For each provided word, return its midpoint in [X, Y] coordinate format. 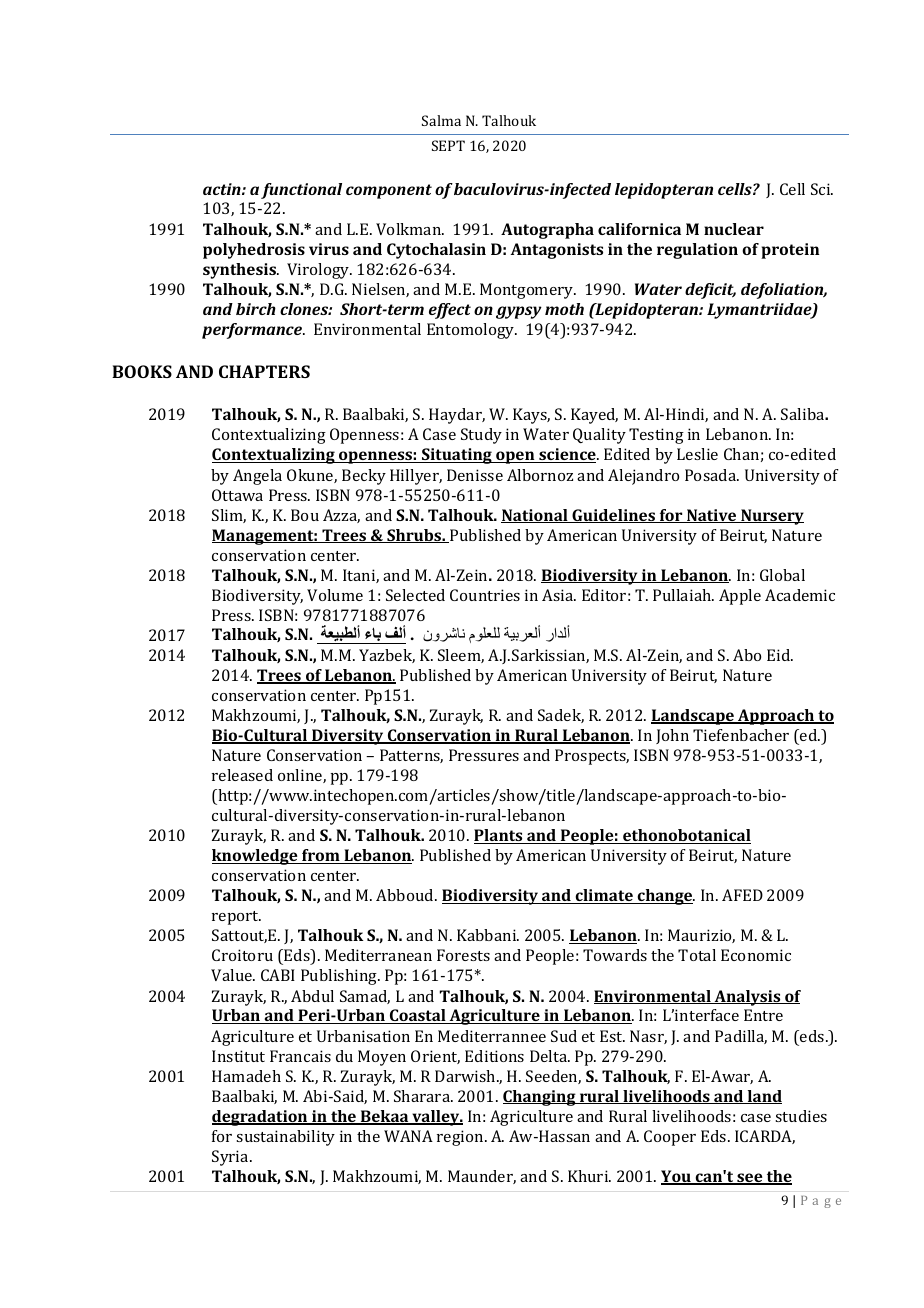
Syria [231, 1158]
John [672, 736]
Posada [712, 475]
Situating [457, 456]
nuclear [734, 229]
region [461, 1138]
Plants [499, 836]
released [242, 775]
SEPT [448, 145]
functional [301, 191]
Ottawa [237, 495]
